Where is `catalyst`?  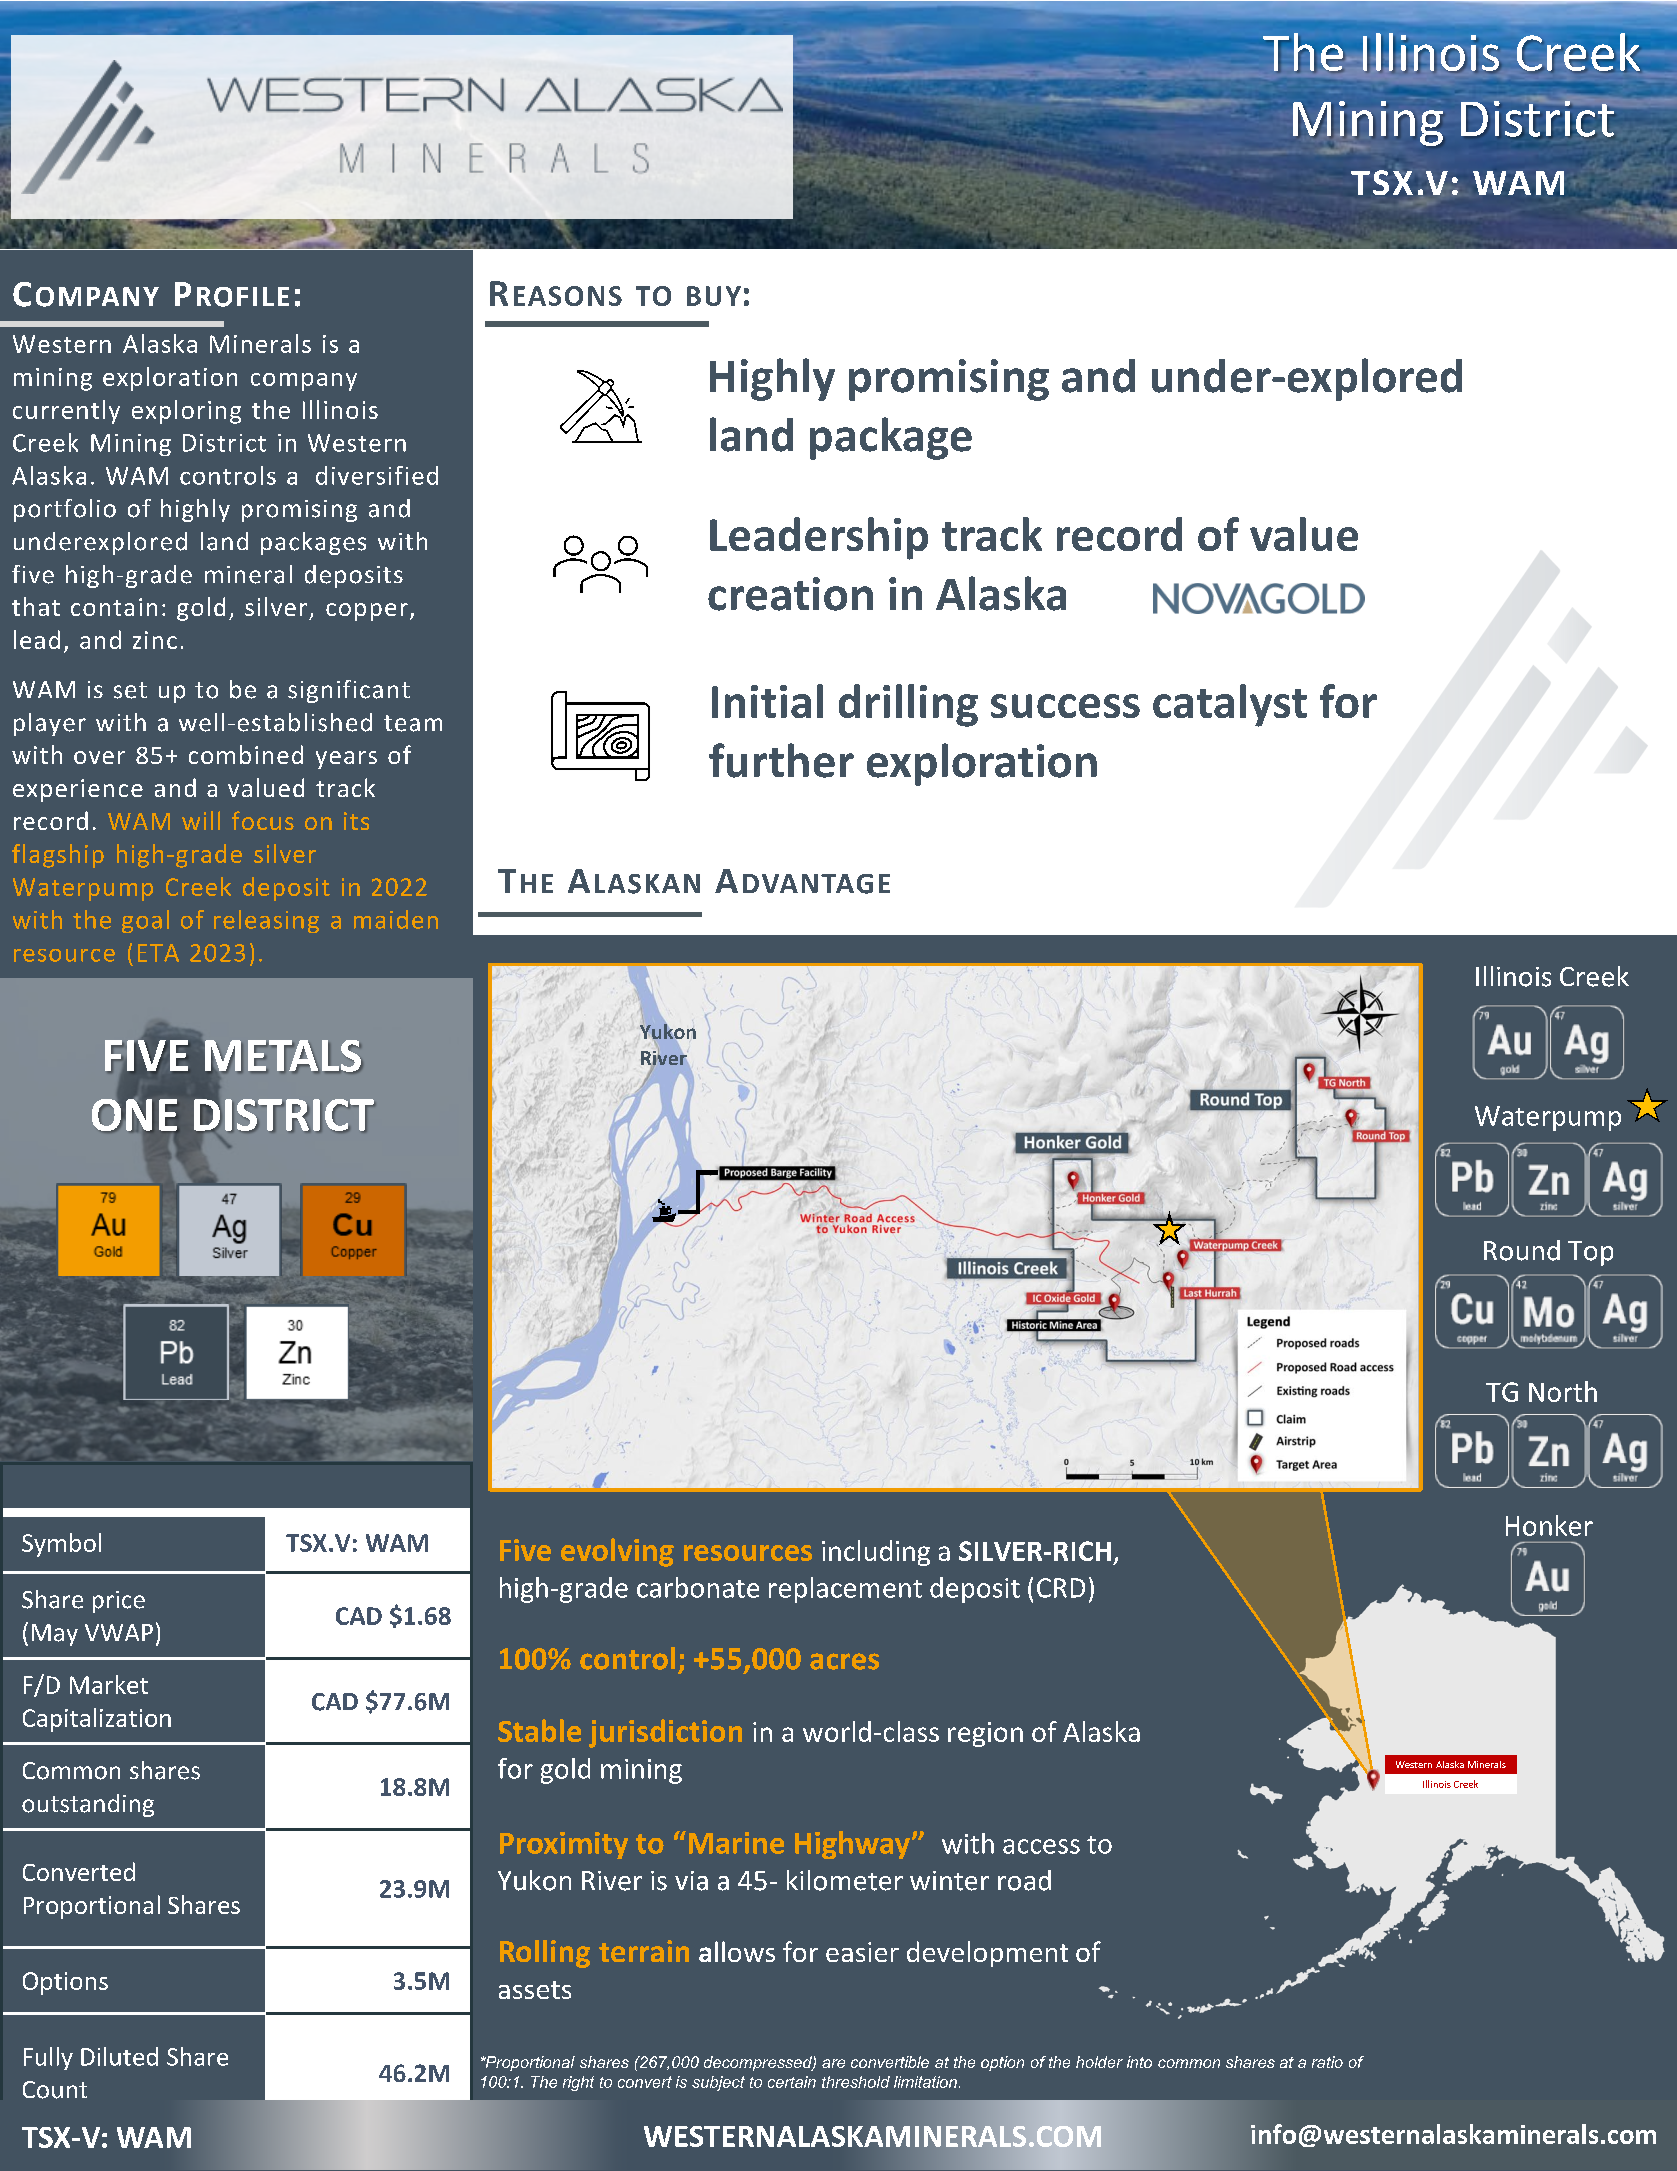
catalyst is located at coordinates (1230, 705).
